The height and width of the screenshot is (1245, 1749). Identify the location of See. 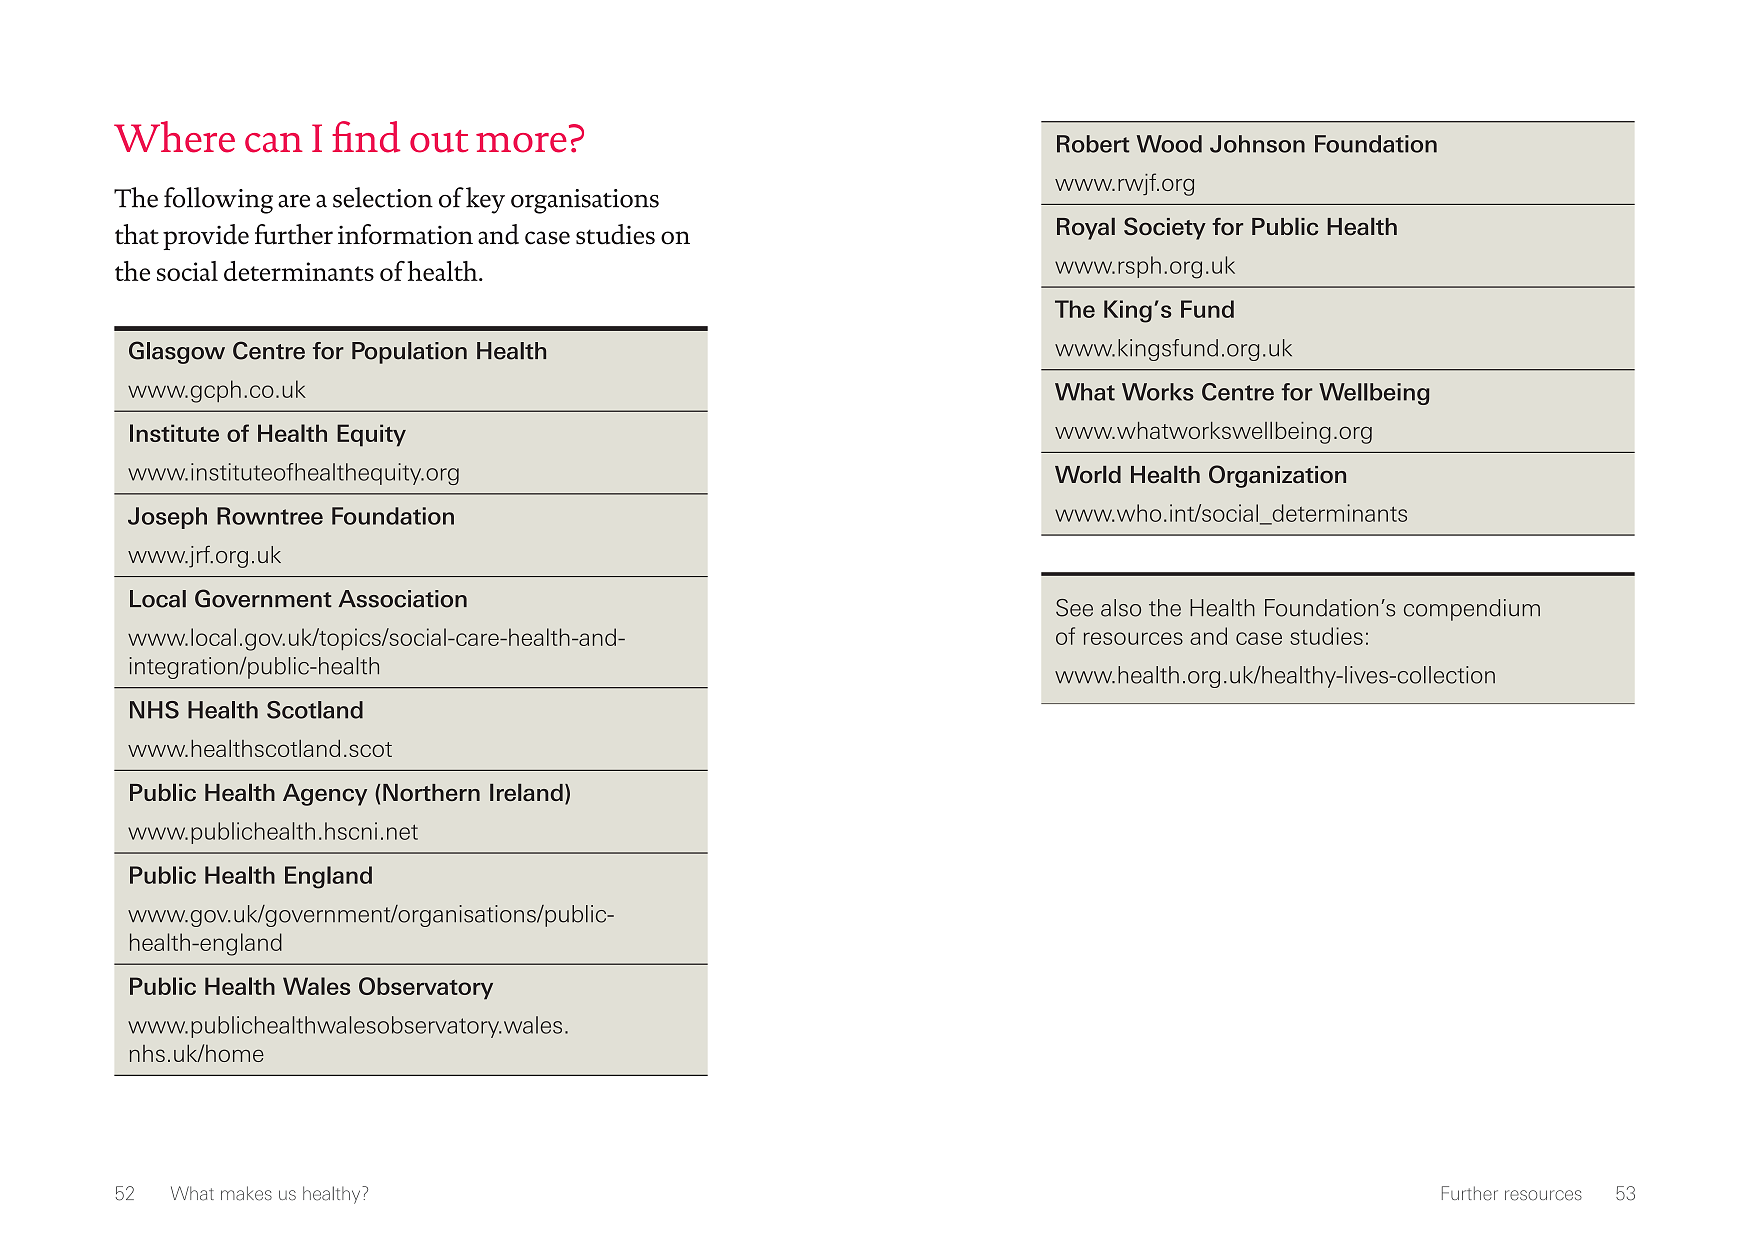
(1074, 608).
